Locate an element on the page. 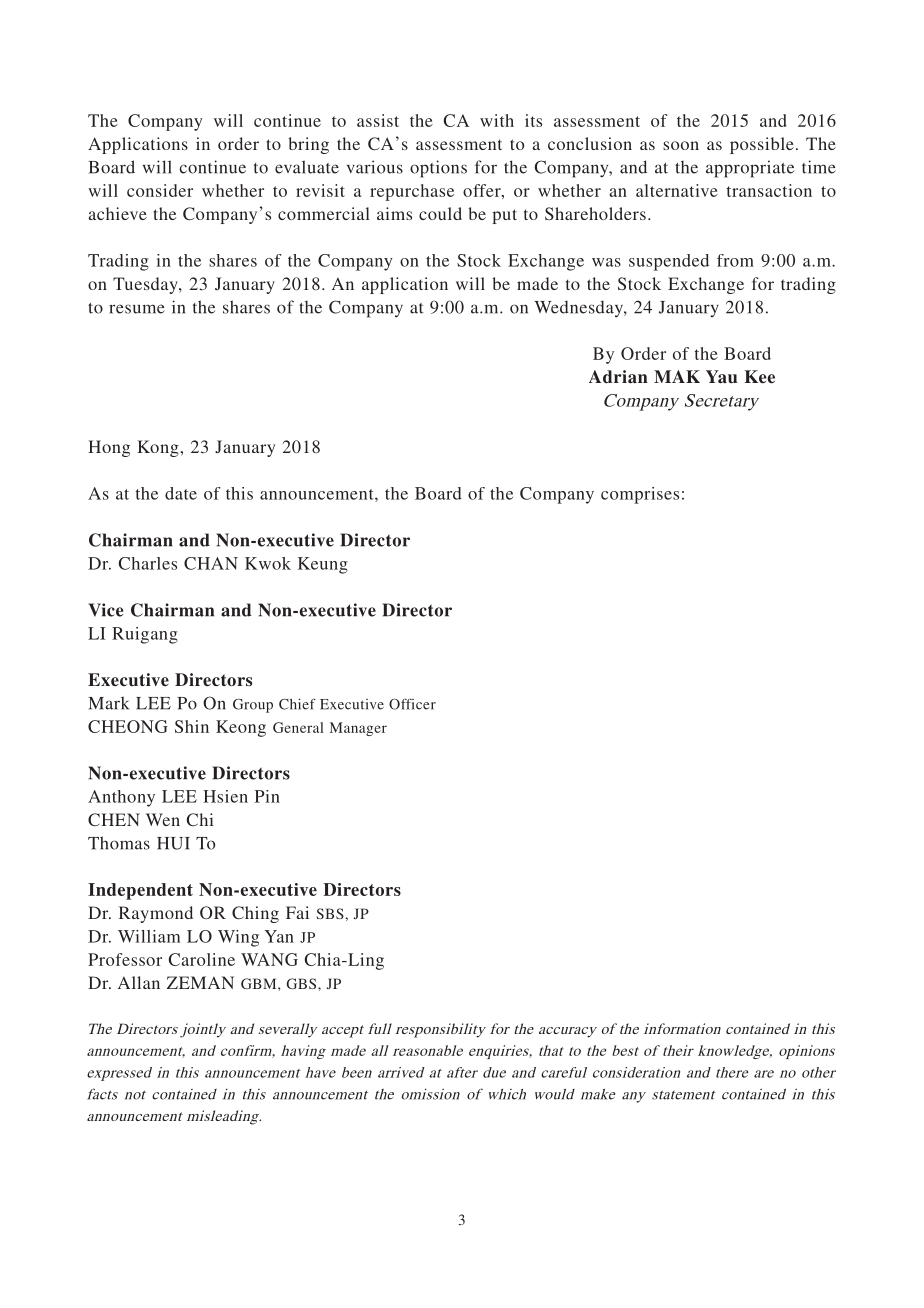  bring is located at coordinates (308, 145).
